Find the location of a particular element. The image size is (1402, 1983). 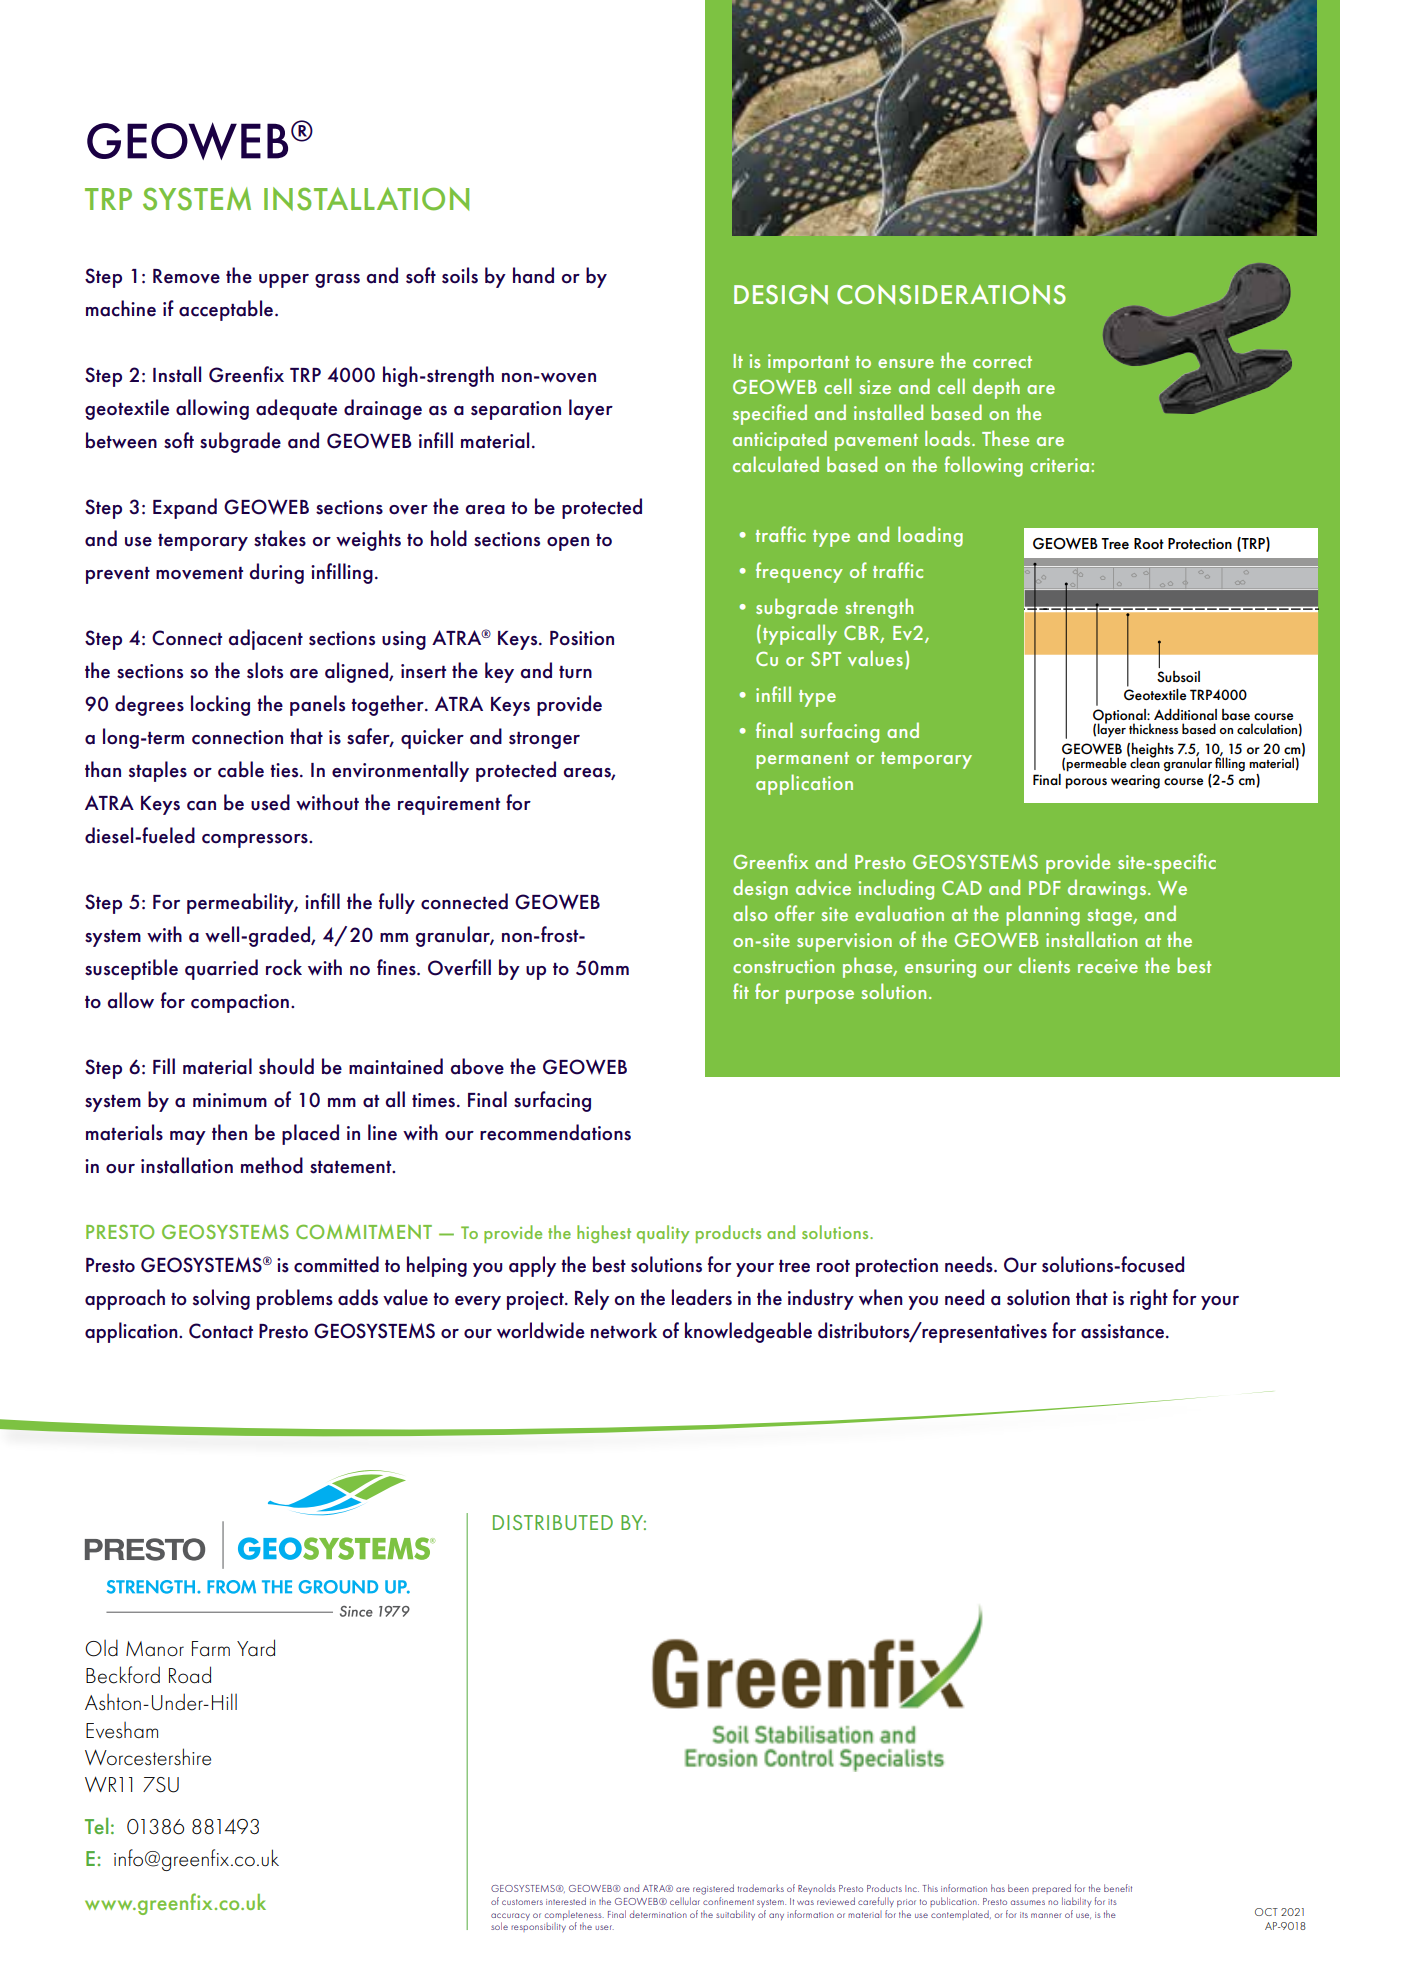

Tel is located at coordinates (96, 1825).
